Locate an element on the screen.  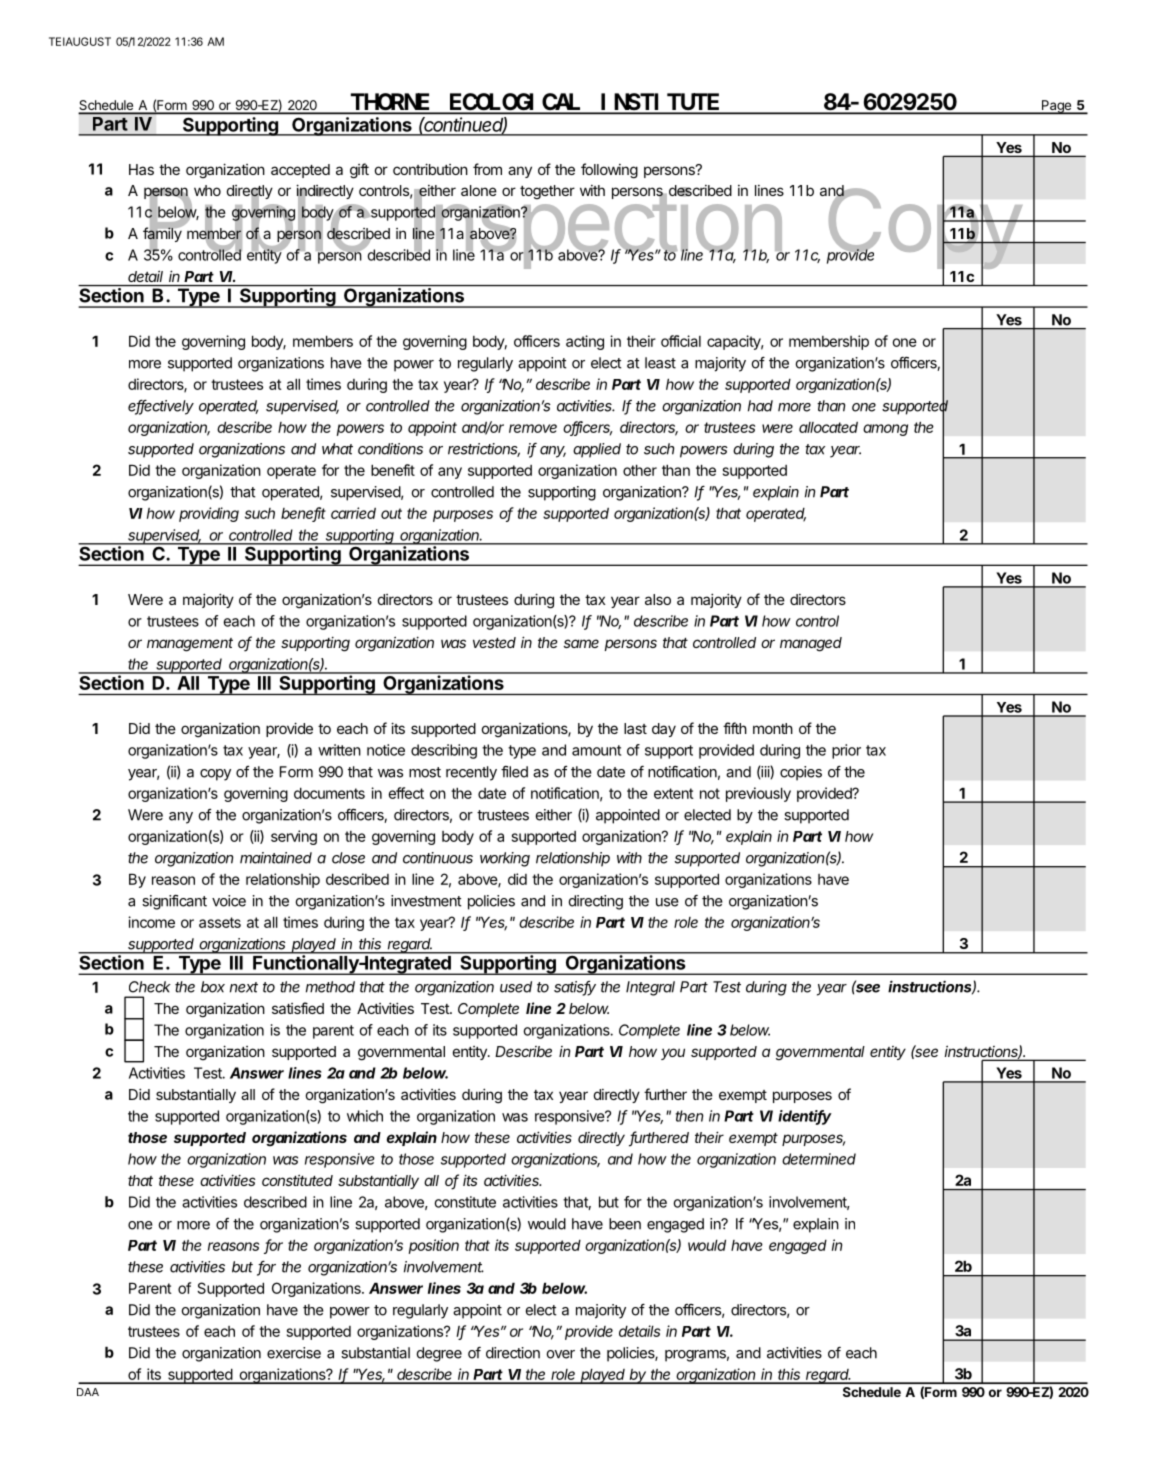
direction is located at coordinates (513, 1353).
